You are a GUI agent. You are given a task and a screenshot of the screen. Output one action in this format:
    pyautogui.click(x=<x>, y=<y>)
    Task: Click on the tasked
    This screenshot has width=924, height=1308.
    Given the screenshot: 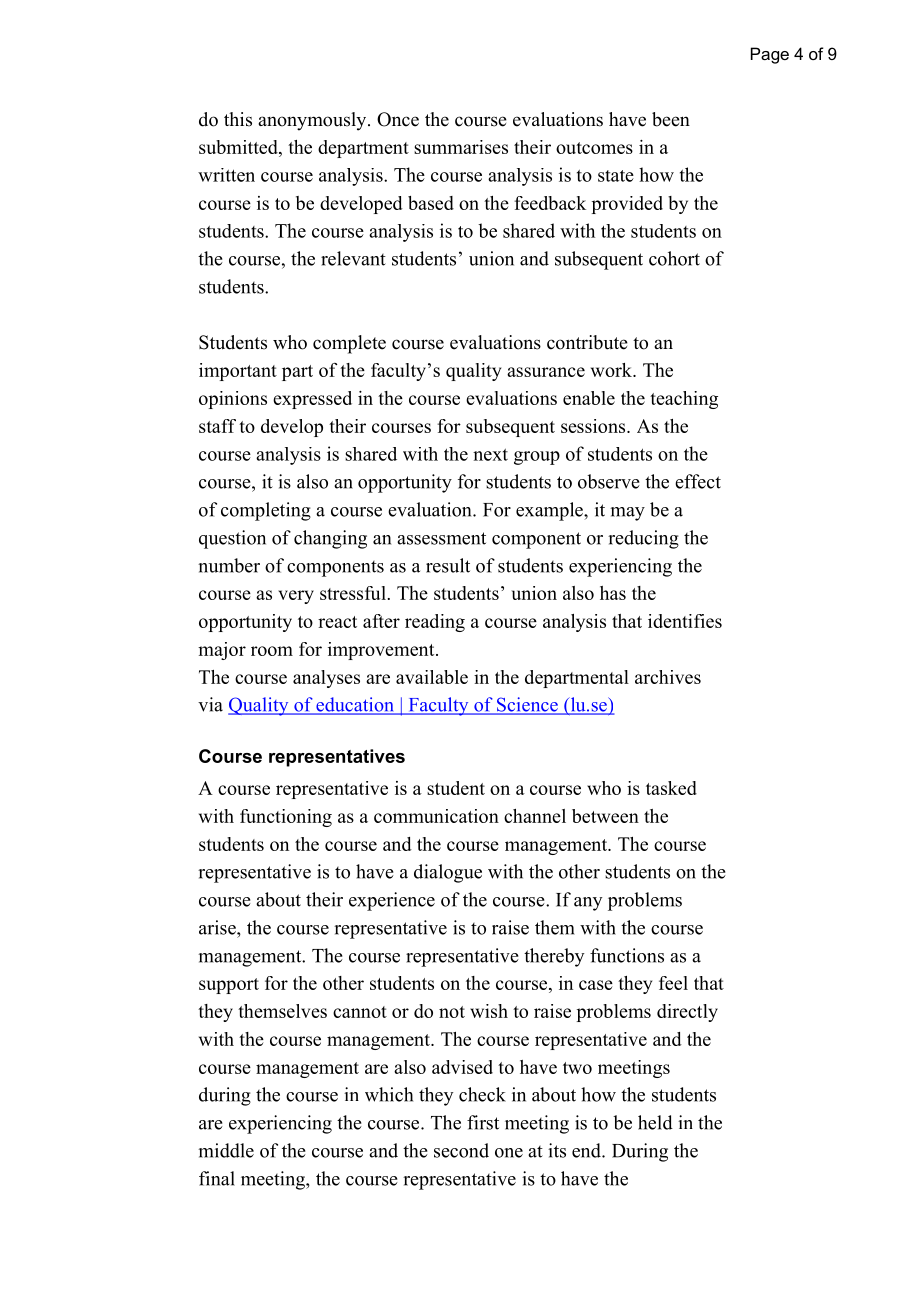 What is the action you would take?
    pyautogui.click(x=671, y=788)
